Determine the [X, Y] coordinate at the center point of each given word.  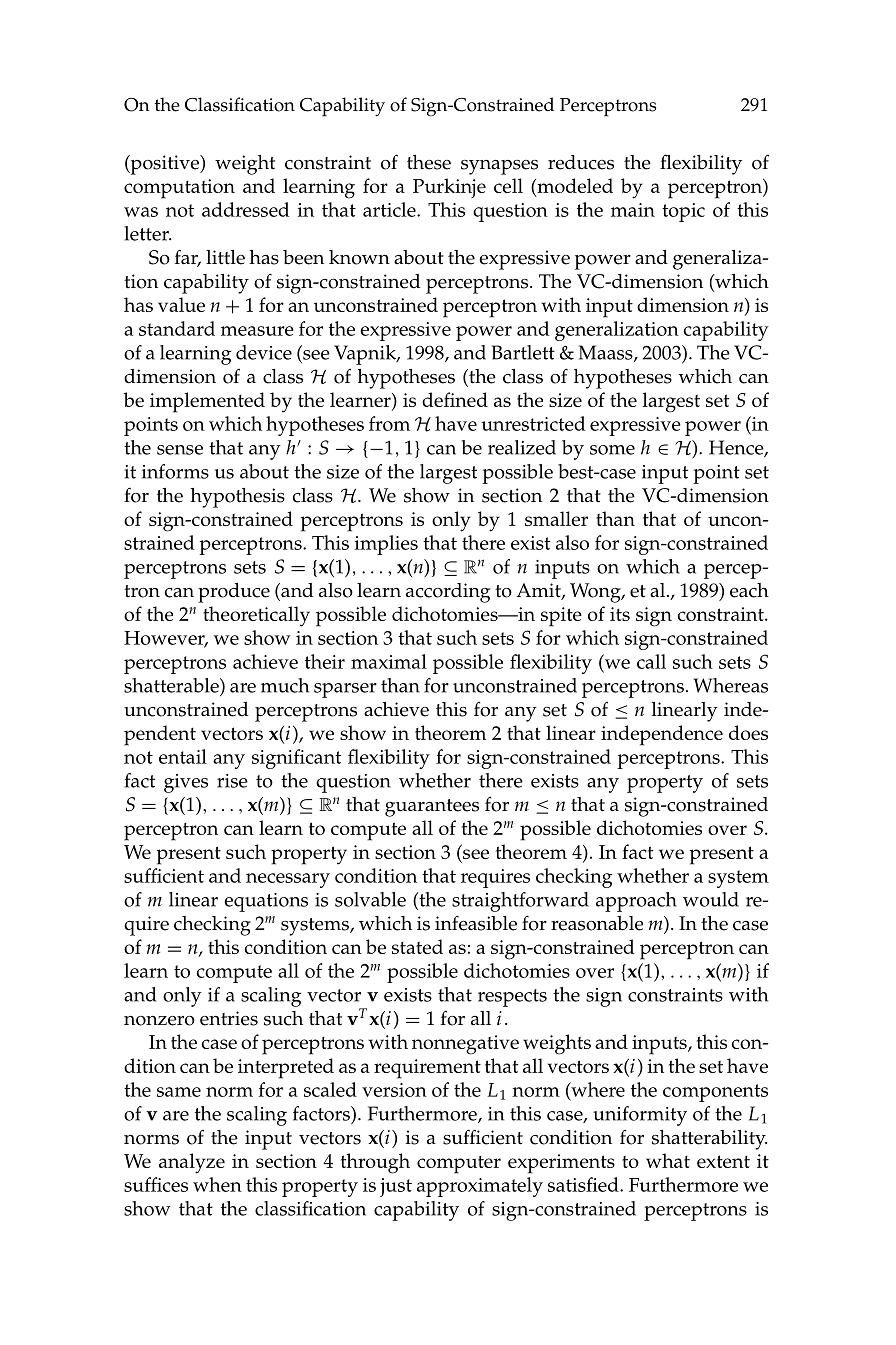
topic [683, 212]
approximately [480, 1187]
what [668, 1160]
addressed [246, 209]
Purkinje [449, 188]
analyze [192, 1163]
